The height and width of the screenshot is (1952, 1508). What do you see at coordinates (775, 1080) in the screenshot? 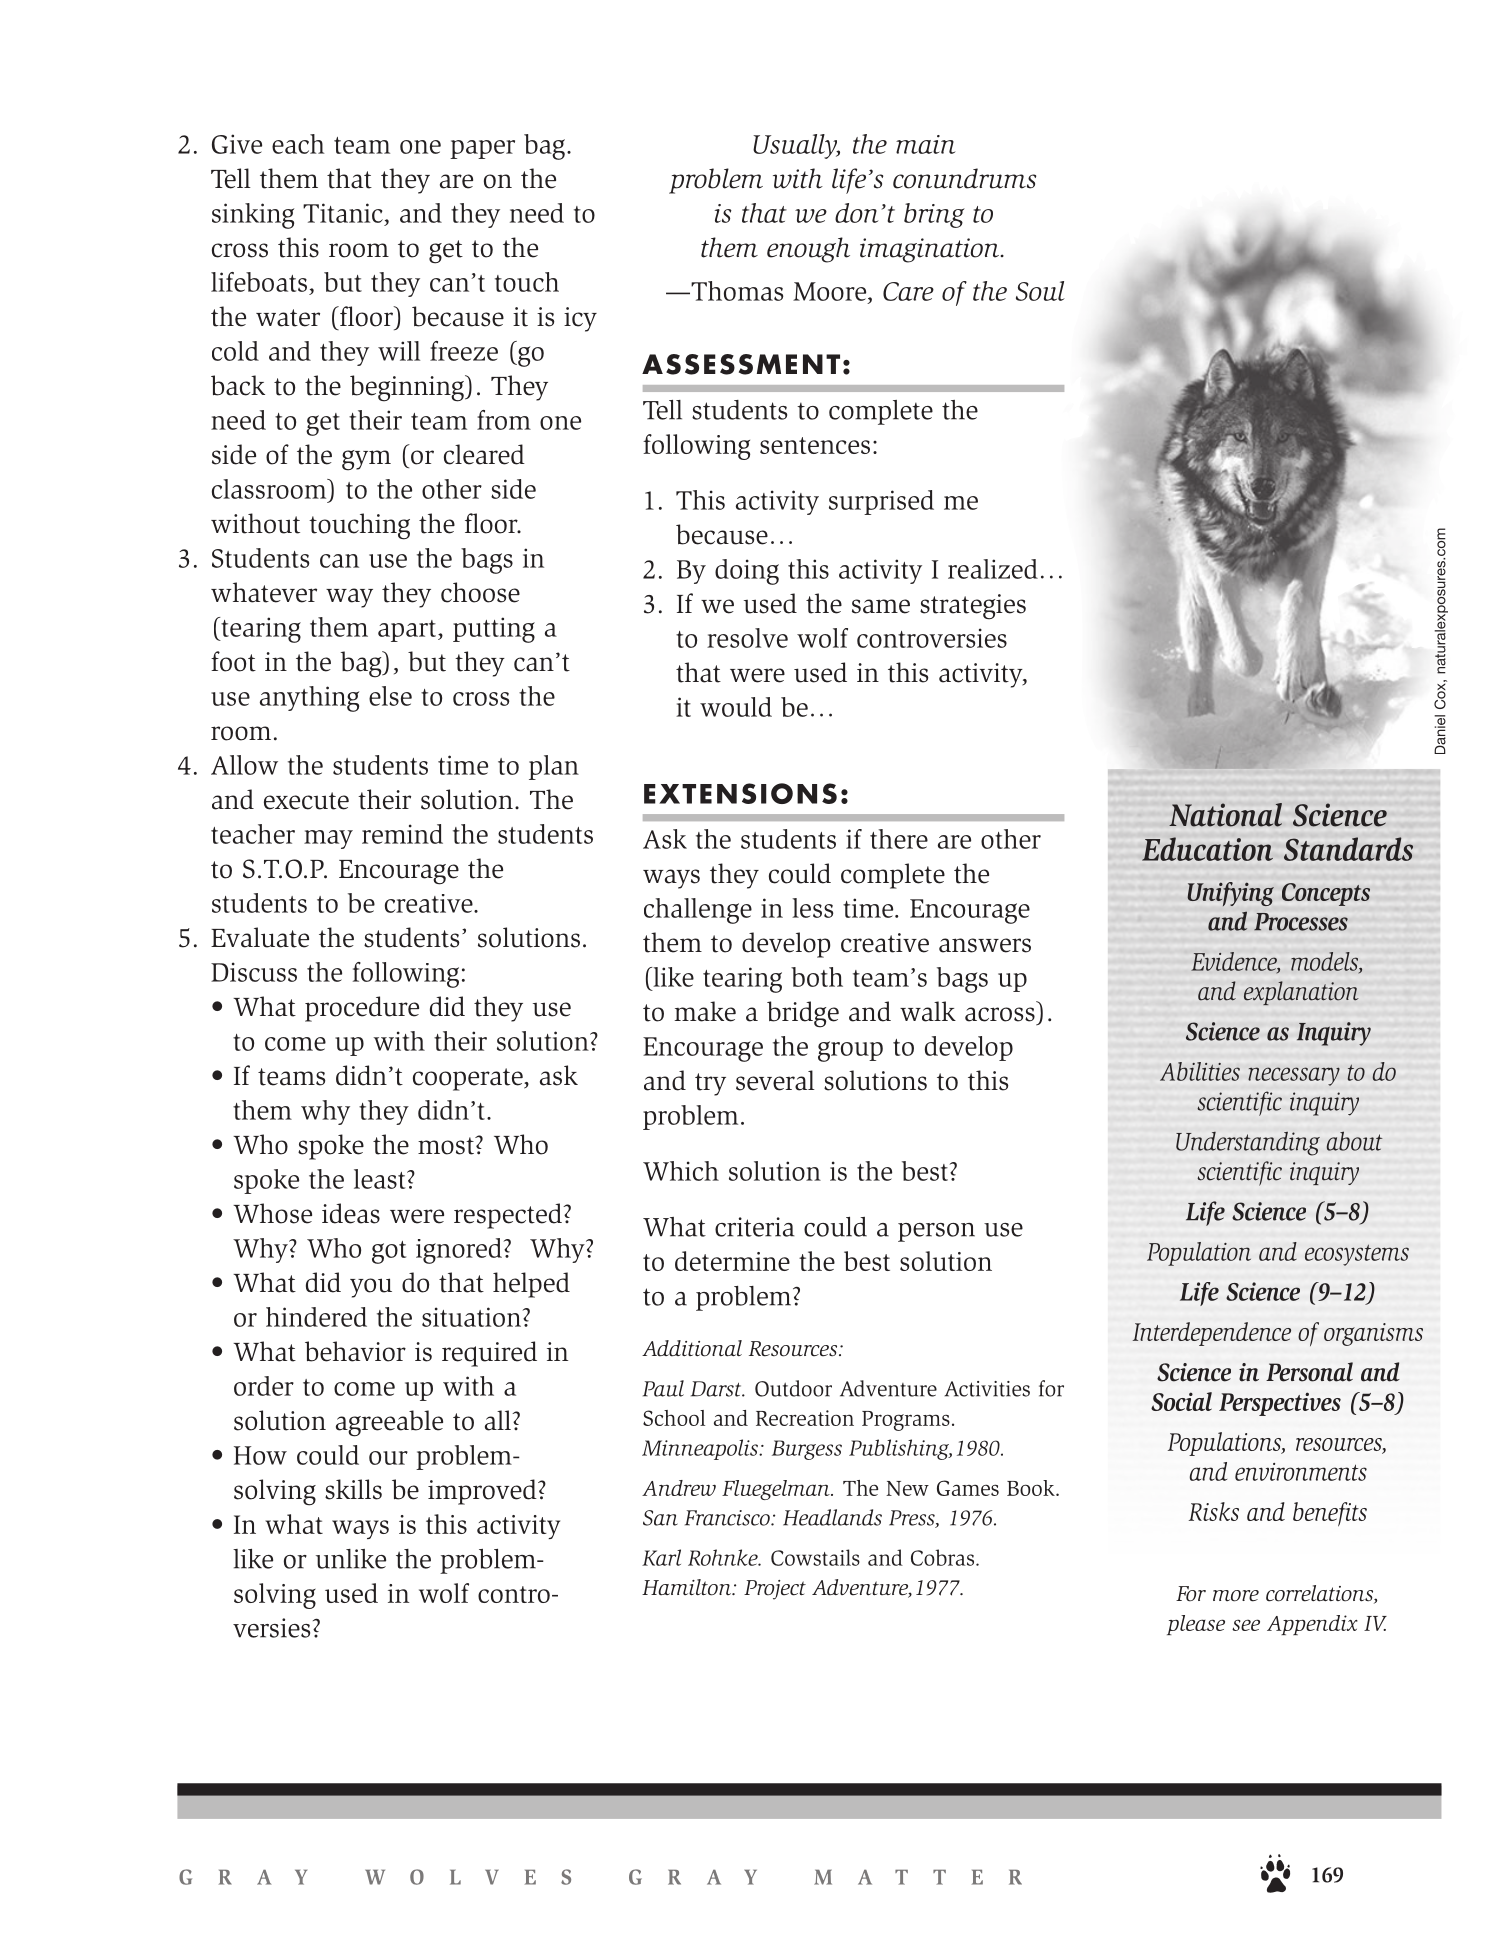
I see `several` at bounding box center [775, 1080].
